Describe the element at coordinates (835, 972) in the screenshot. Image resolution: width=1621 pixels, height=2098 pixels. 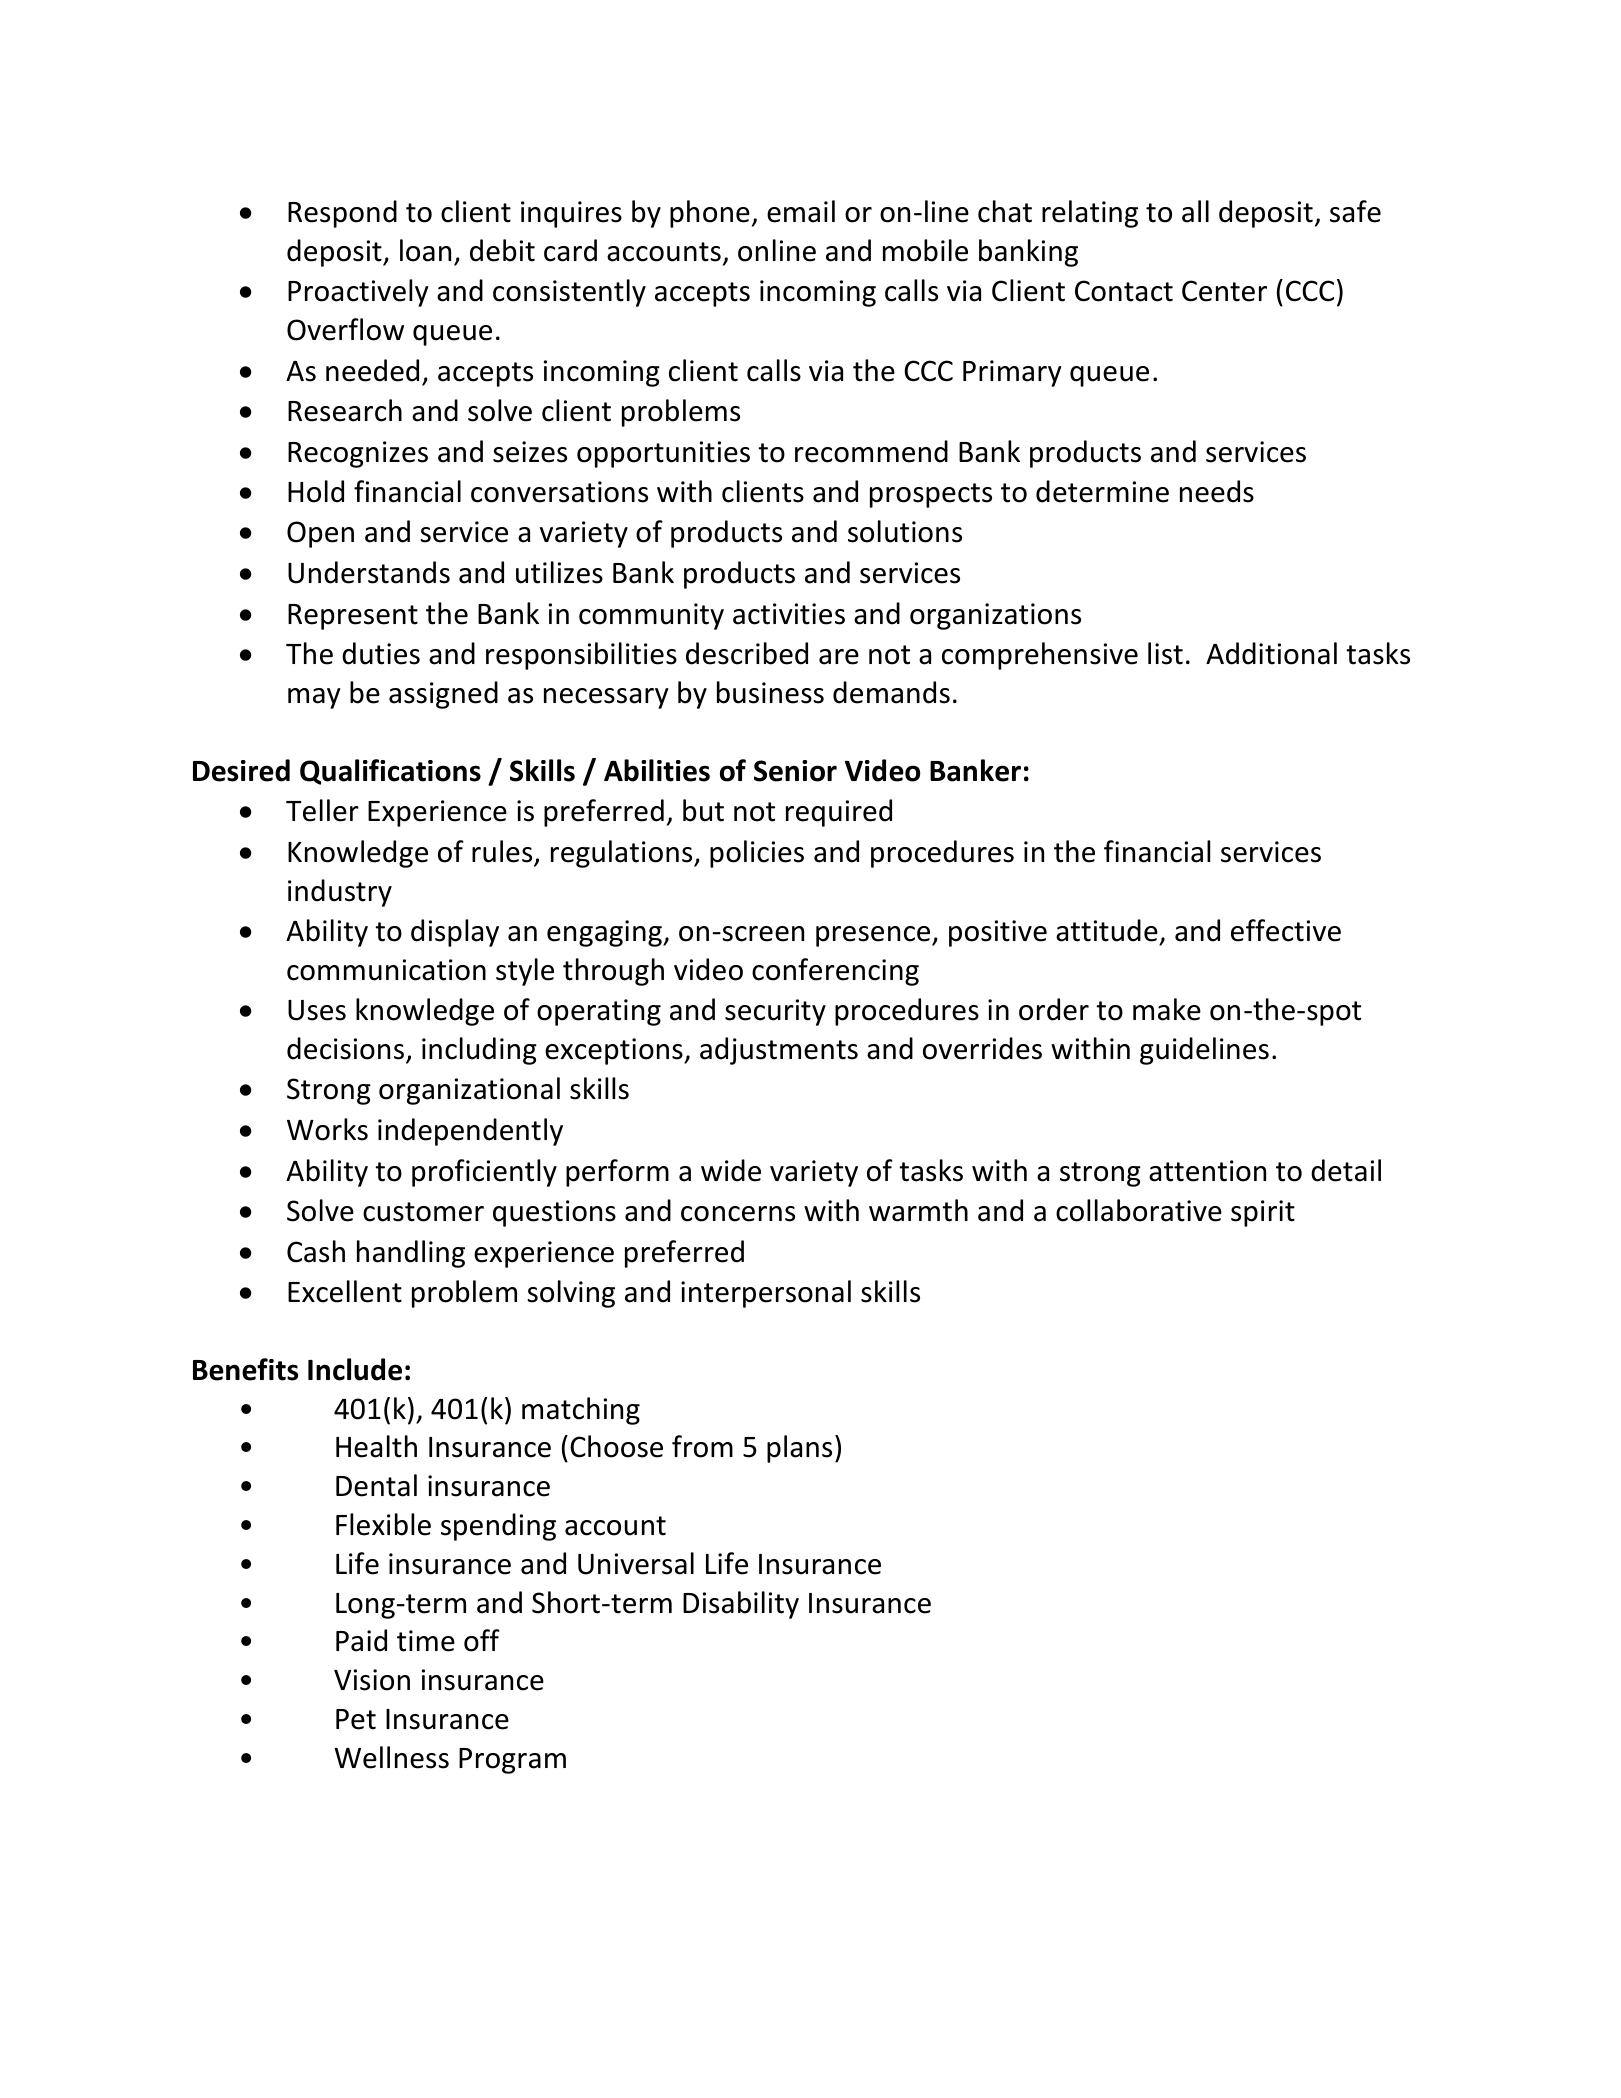
I see `conferencing` at that location.
